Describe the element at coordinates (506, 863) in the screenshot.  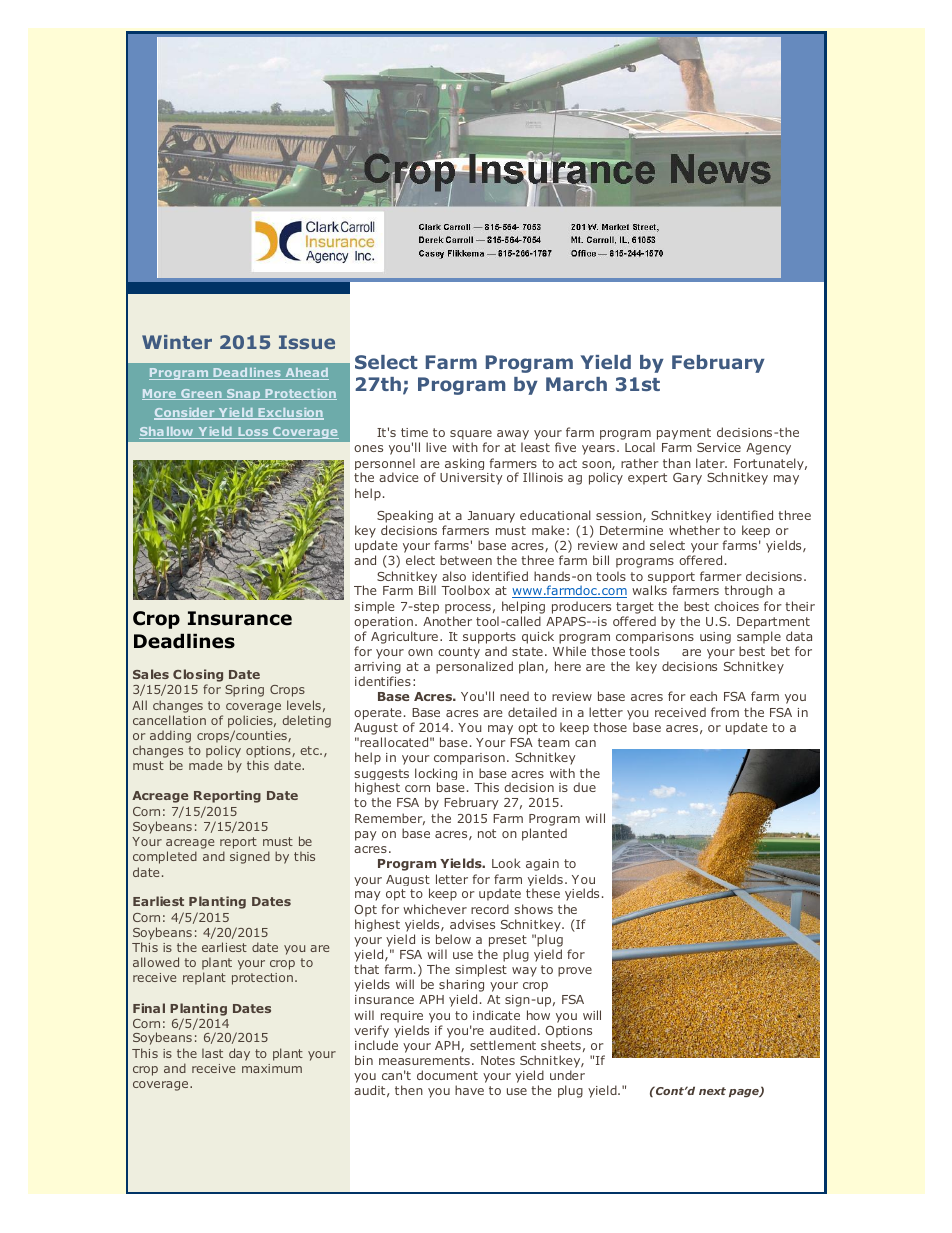
I see `Look` at that location.
